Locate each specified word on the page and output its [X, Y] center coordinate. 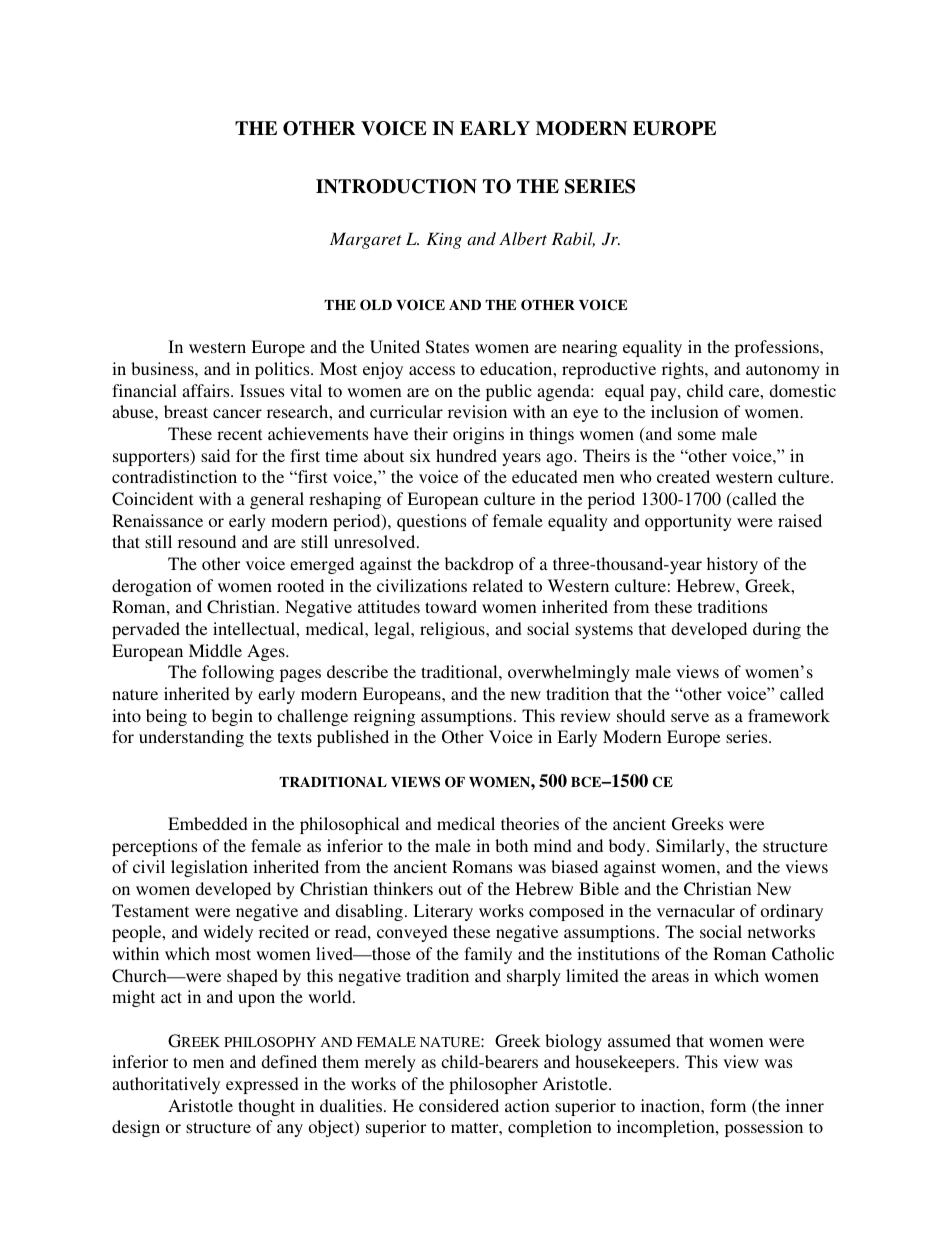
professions [778, 348]
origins [478, 435]
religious [453, 630]
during [777, 630]
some [697, 435]
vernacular [696, 910]
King [444, 240]
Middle [215, 650]
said [215, 455]
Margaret [366, 240]
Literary [443, 912]
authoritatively [166, 1085]
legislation [209, 868]
